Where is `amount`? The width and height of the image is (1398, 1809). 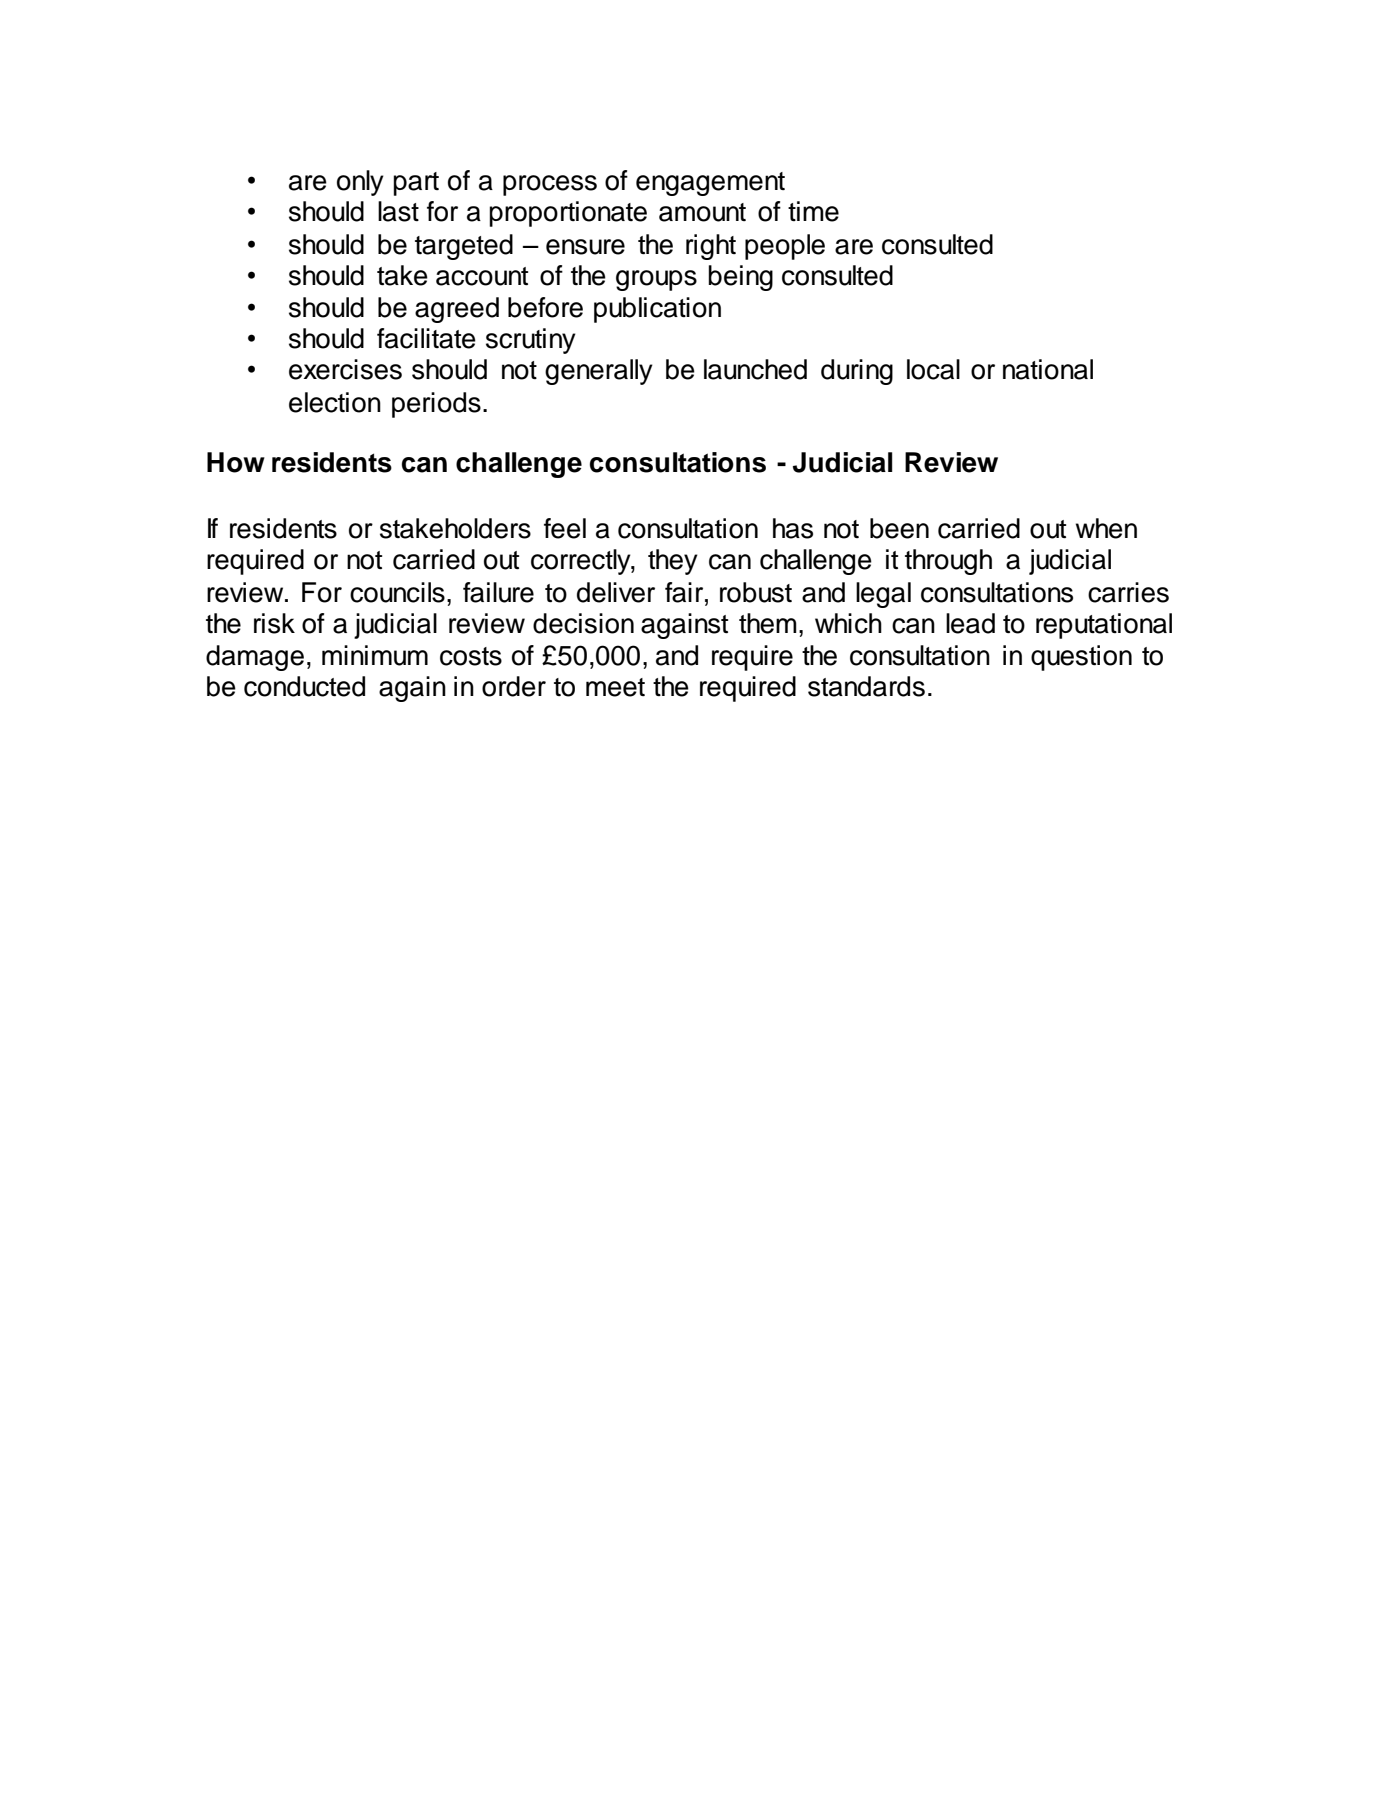 amount is located at coordinates (702, 212).
